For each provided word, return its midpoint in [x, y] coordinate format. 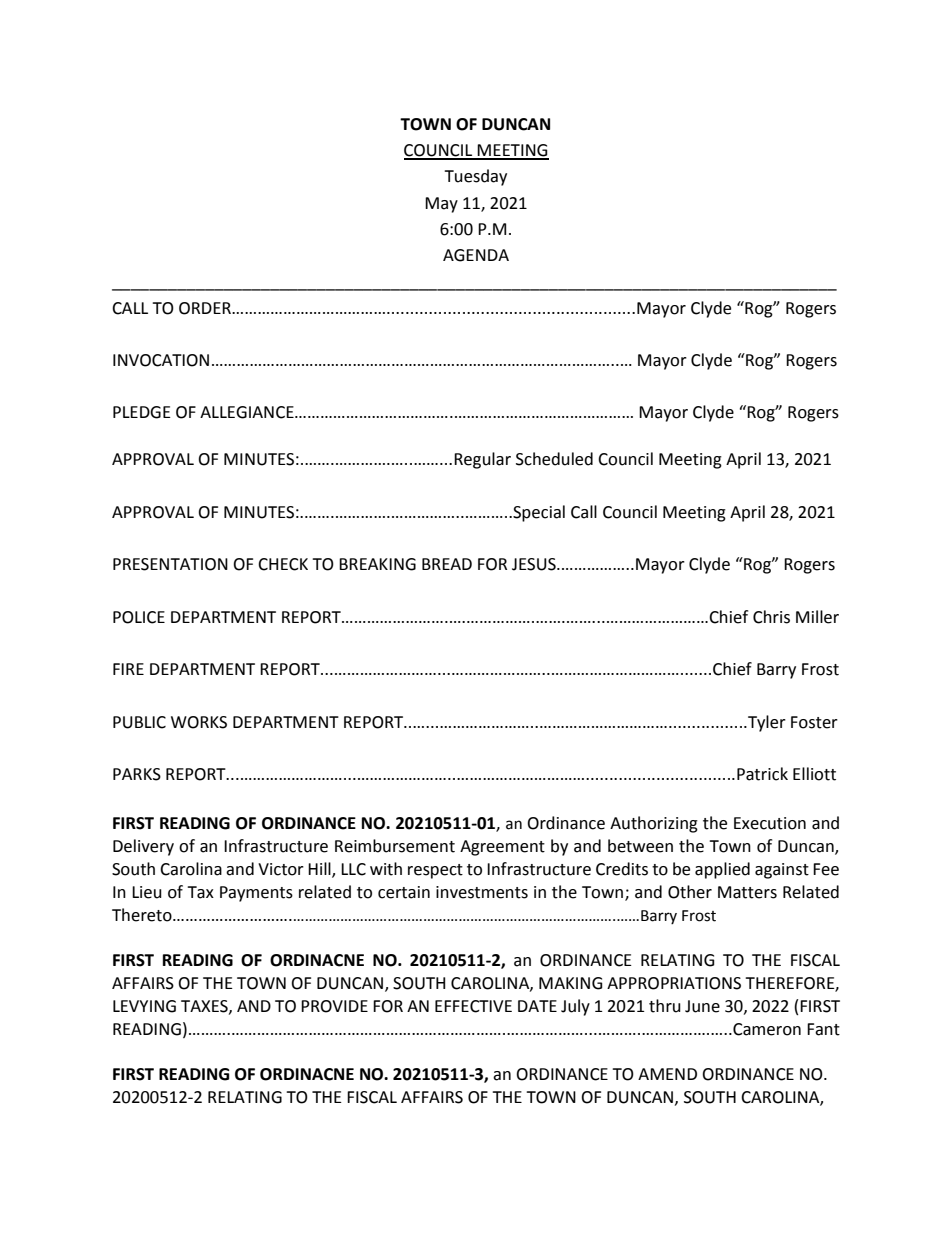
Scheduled [554, 459]
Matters [747, 892]
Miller [817, 617]
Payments [256, 894]
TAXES [205, 1007]
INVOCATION [161, 360]
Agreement [502, 848]
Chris [771, 617]
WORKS [199, 722]
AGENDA [476, 255]
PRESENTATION [170, 564]
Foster [814, 722]
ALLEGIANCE [248, 412]
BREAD [447, 564]
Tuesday [475, 177]
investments [482, 892]
